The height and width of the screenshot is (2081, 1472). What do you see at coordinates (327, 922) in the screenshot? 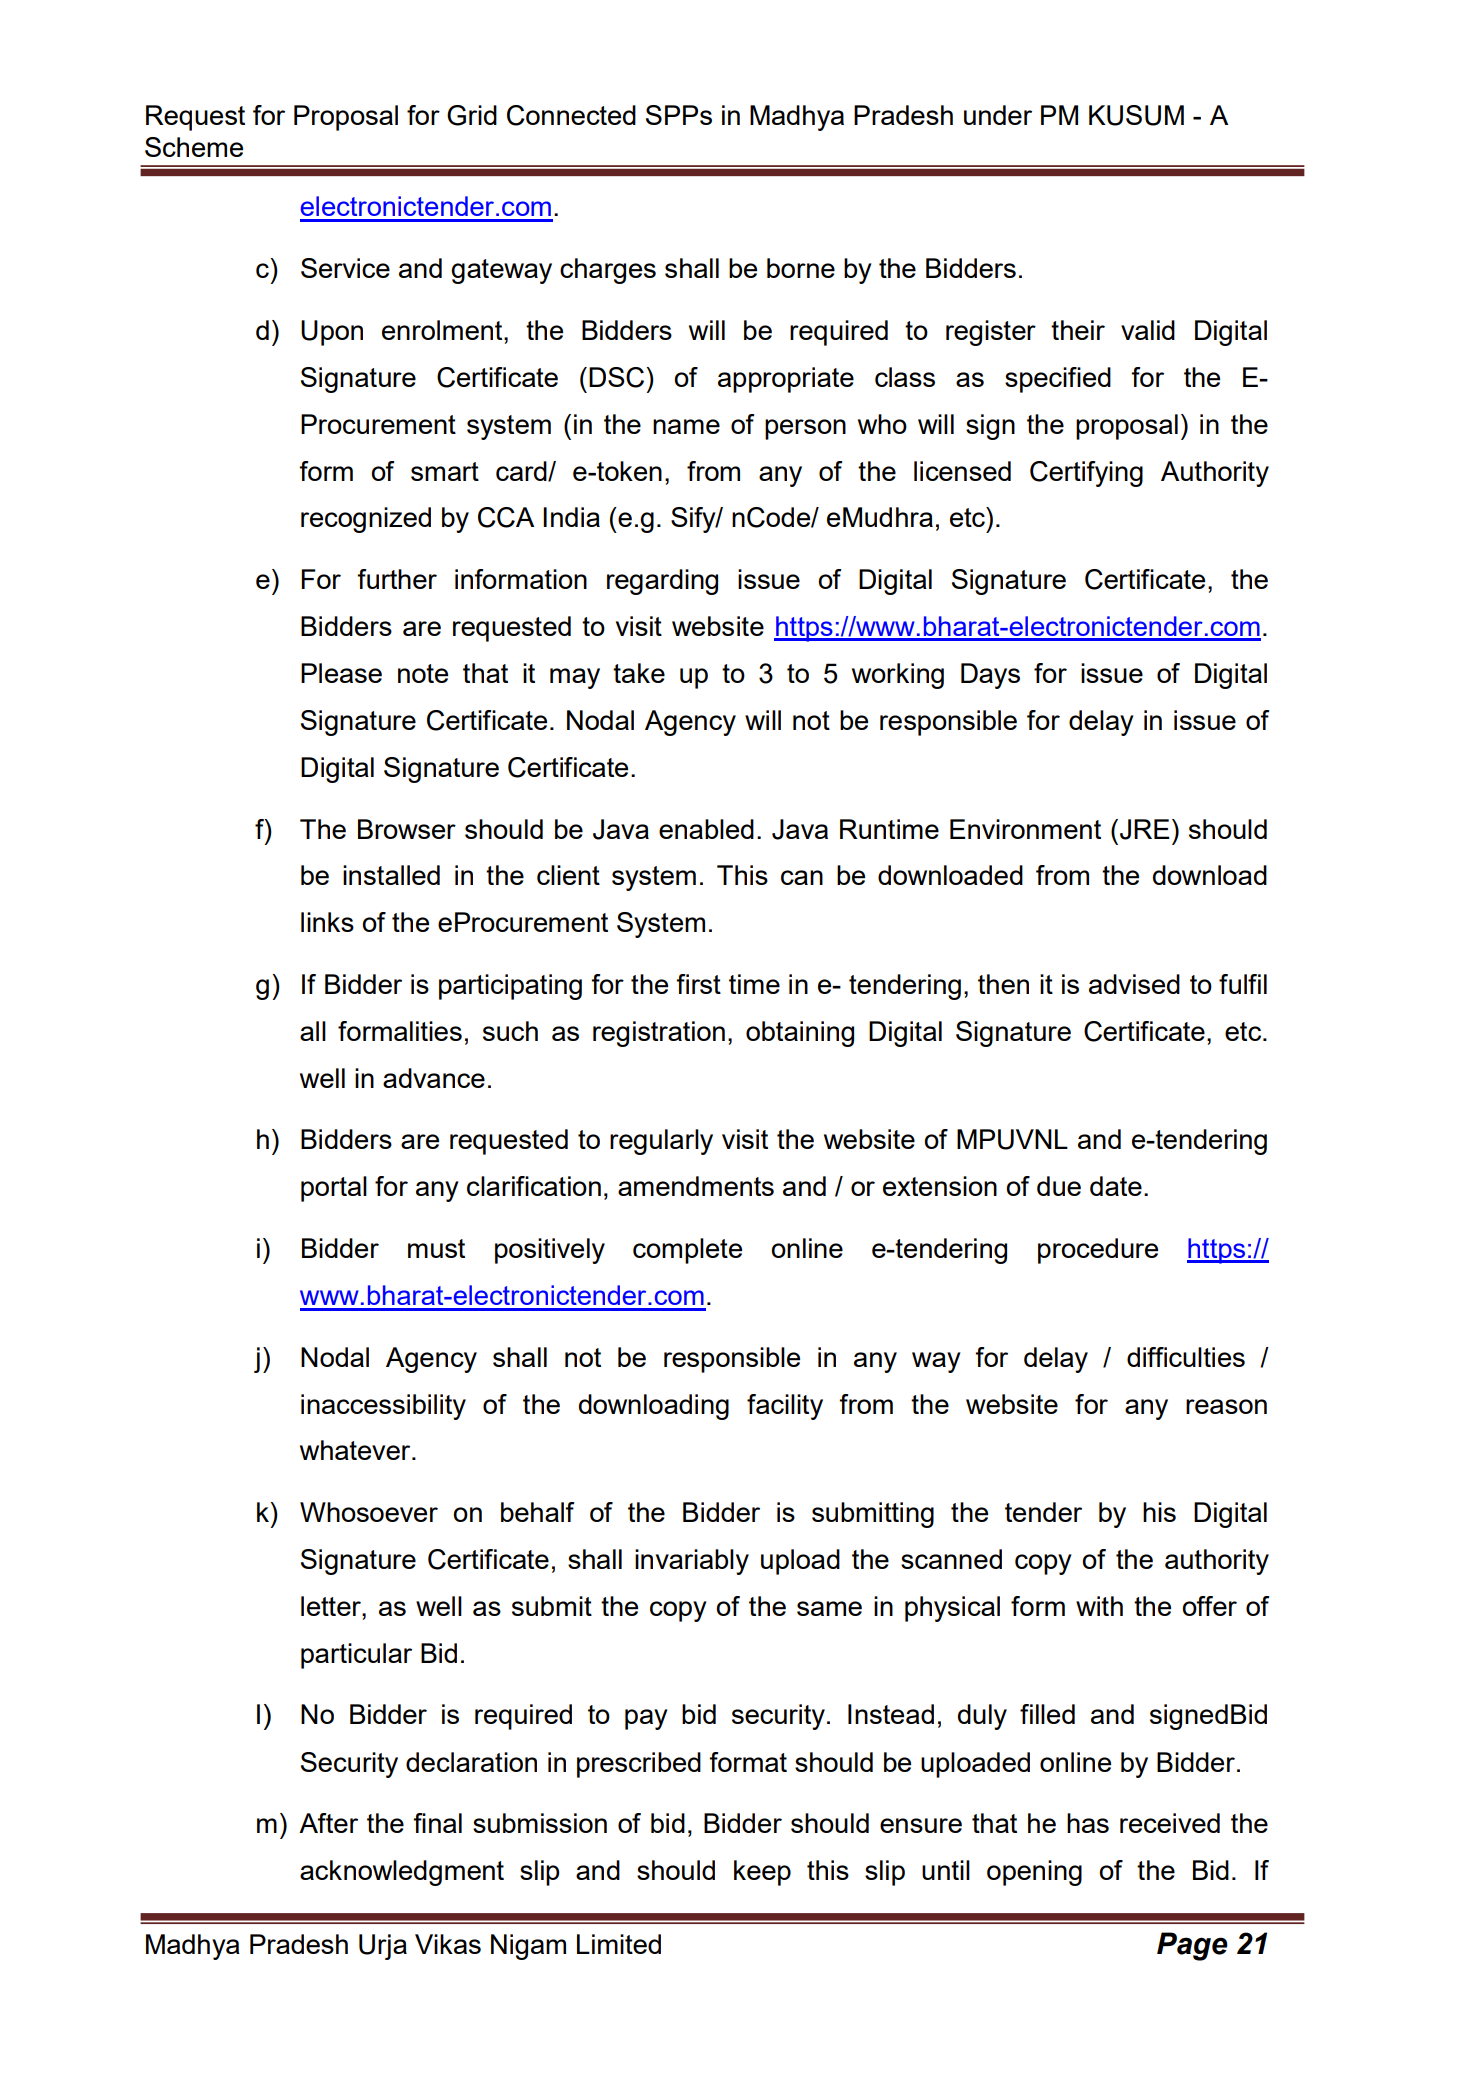
I see `links` at bounding box center [327, 922].
